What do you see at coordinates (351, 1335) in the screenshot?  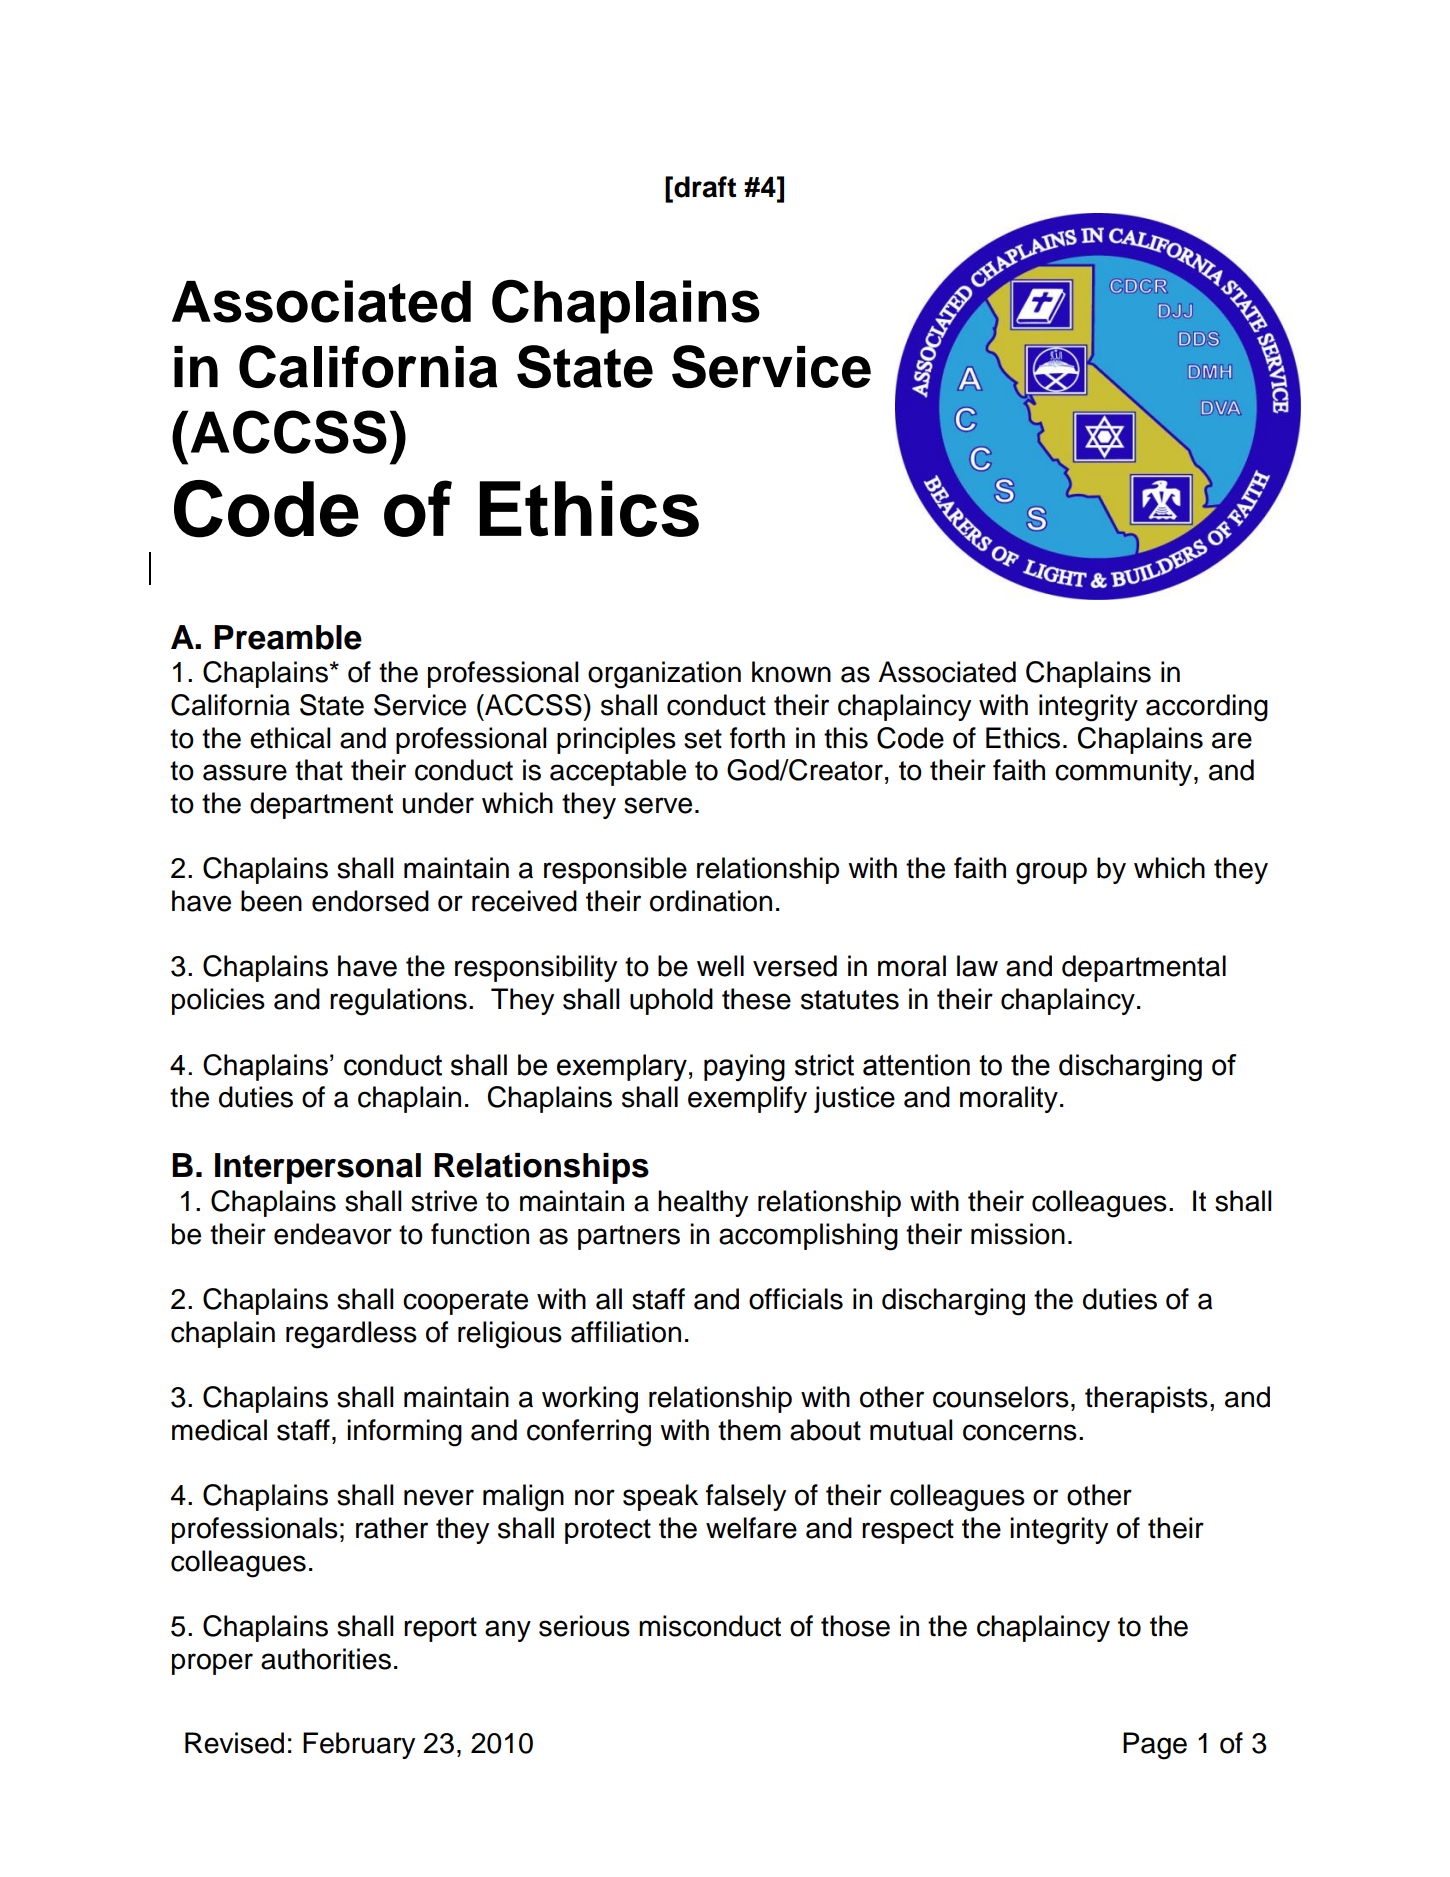 I see `regardless` at bounding box center [351, 1335].
